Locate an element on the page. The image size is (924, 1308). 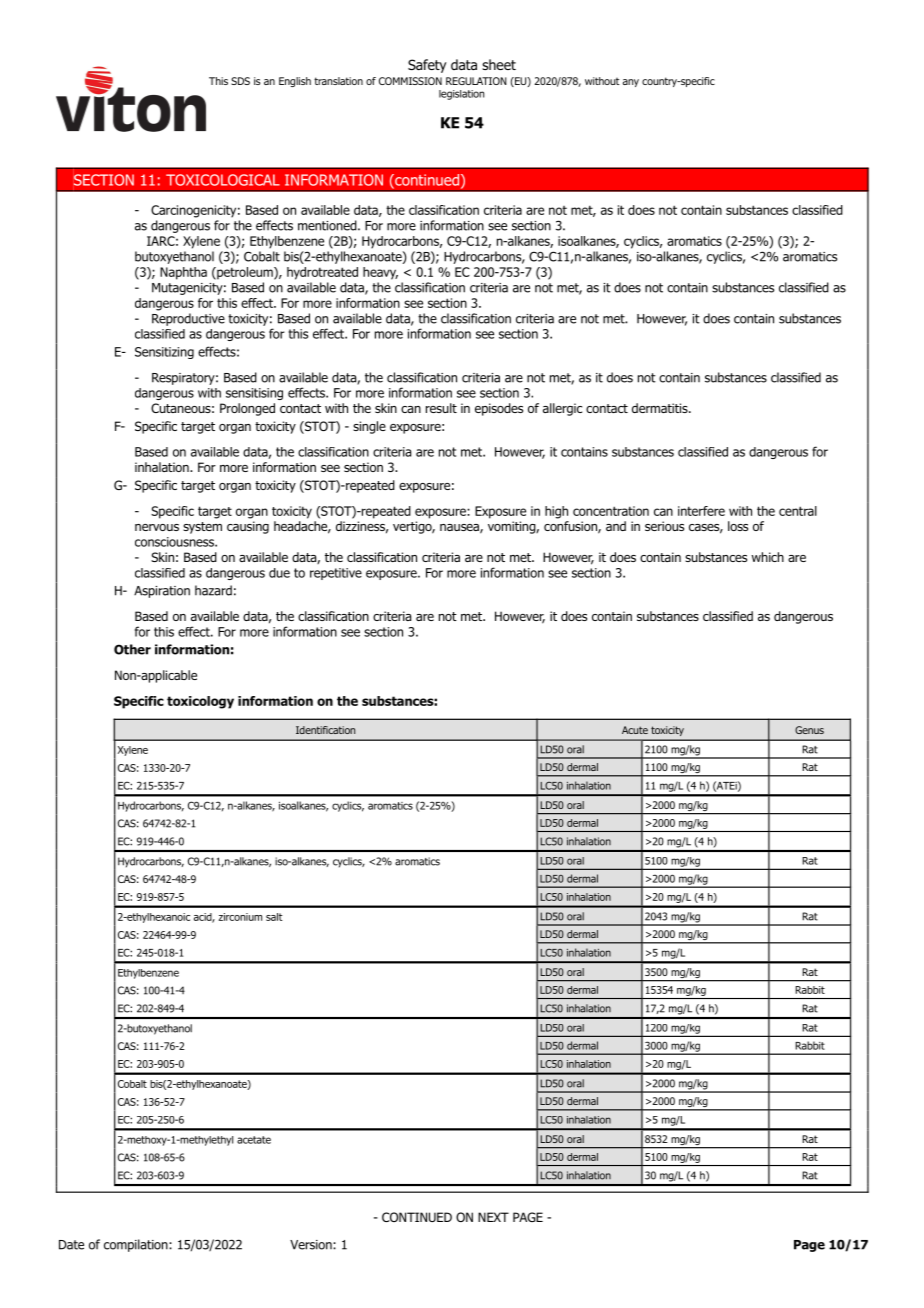
SDS is located at coordinates (240, 81).
